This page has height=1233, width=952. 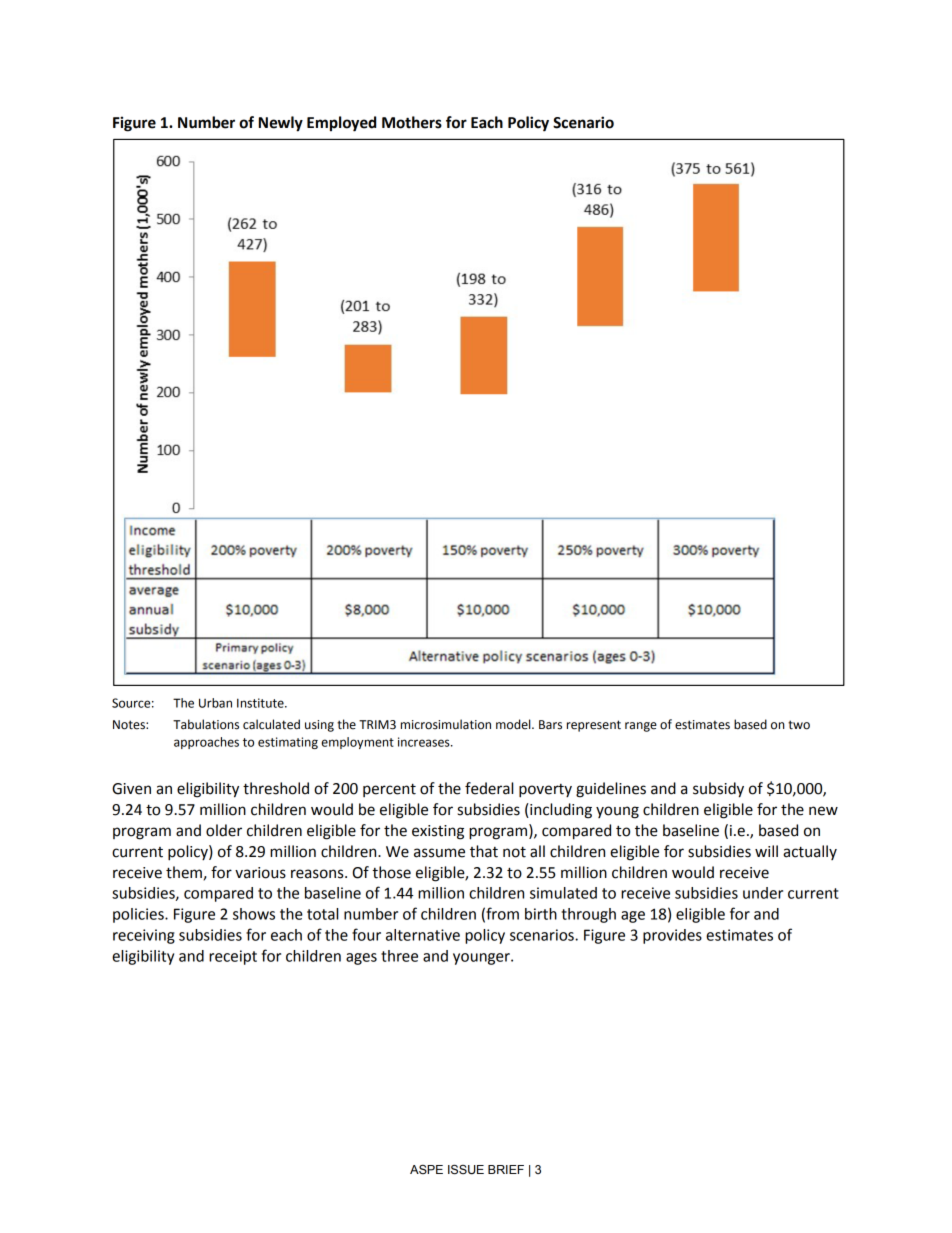 I want to click on Newly, so click(x=281, y=124).
